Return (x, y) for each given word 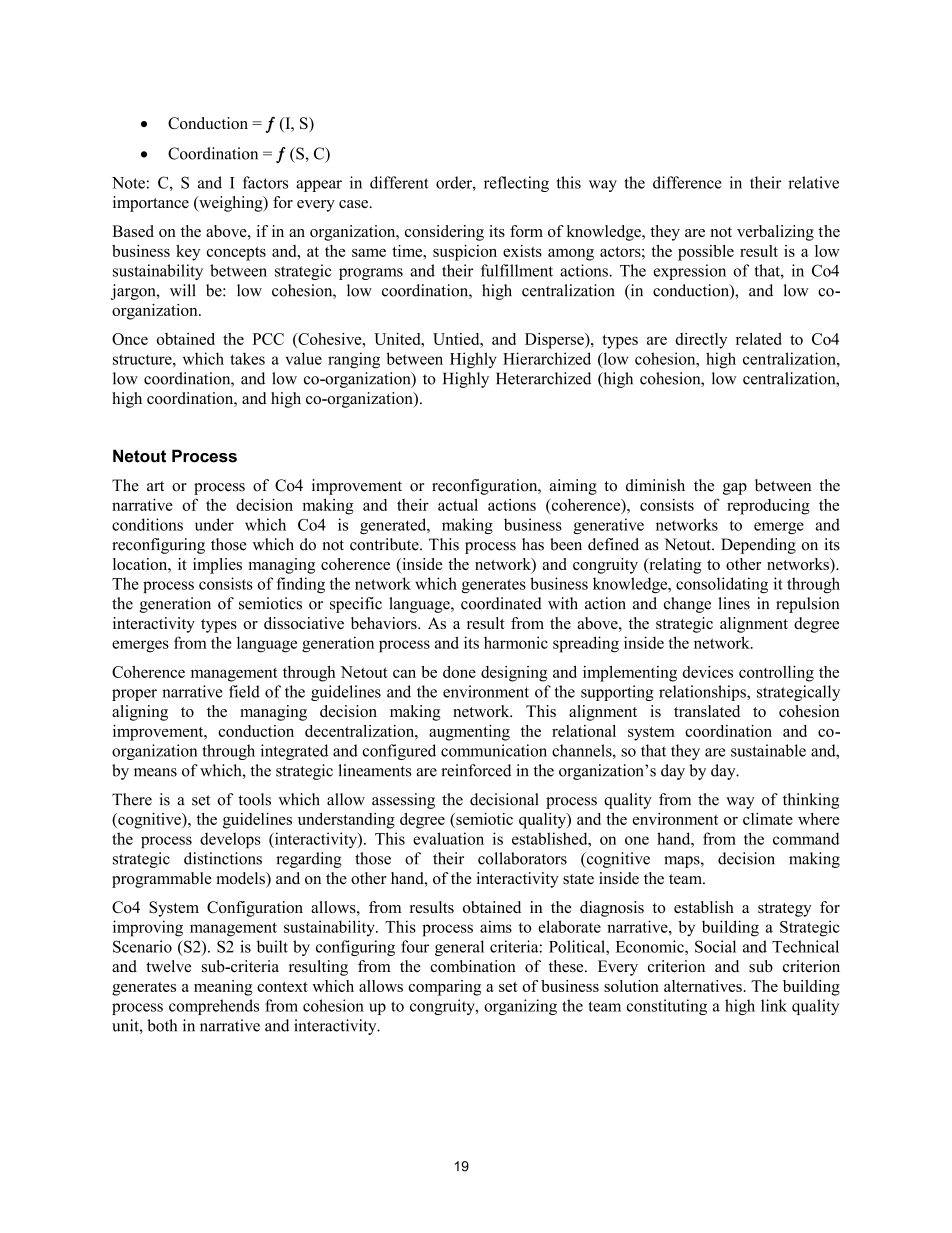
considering (444, 233)
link (774, 1005)
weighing (231, 204)
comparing (445, 988)
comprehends (214, 1007)
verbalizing (775, 233)
